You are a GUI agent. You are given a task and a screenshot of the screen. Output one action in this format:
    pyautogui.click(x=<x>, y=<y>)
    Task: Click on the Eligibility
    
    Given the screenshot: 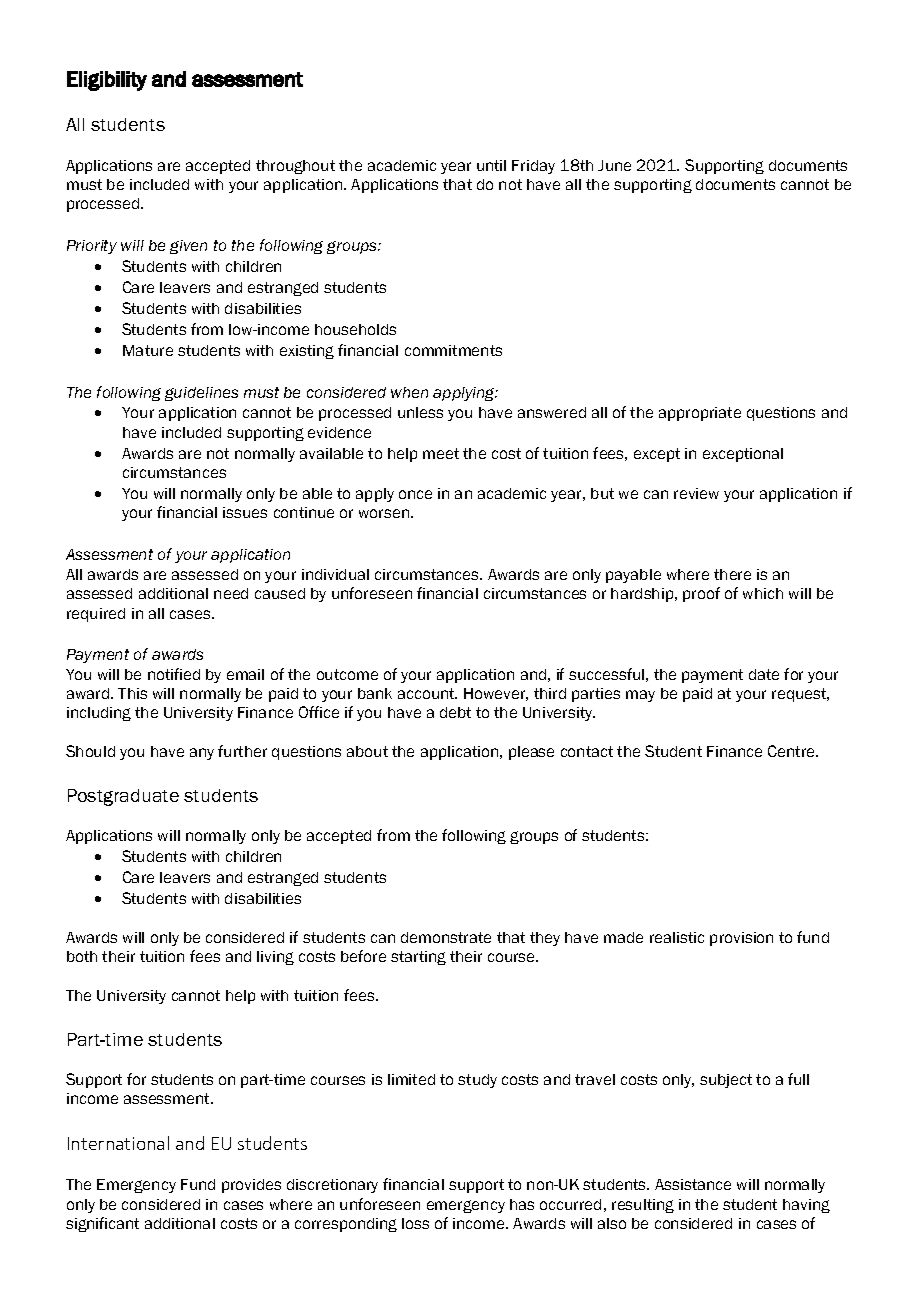 What is the action you would take?
    pyautogui.click(x=107, y=81)
